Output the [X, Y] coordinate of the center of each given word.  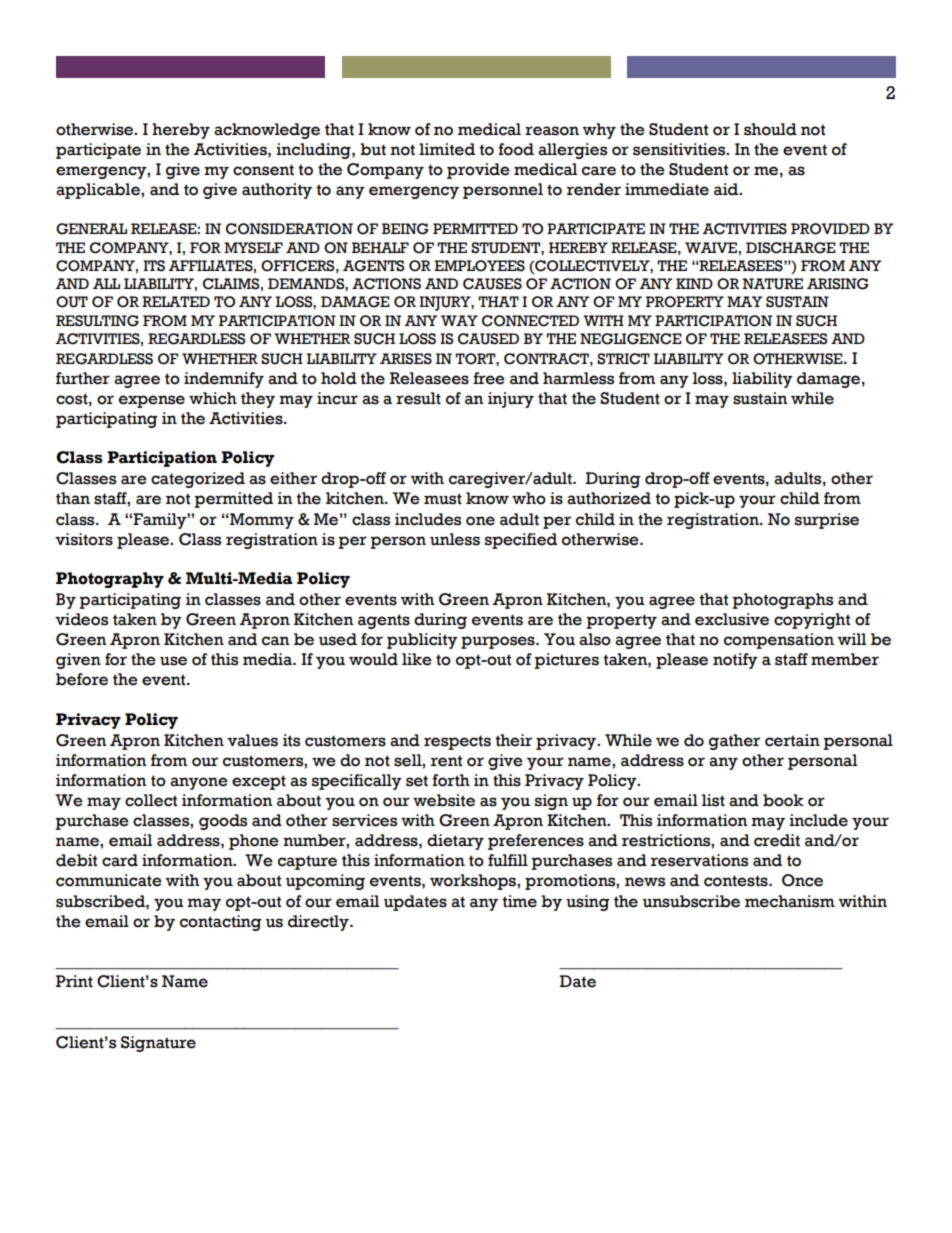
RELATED [176, 301]
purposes [499, 642]
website [444, 800]
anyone [199, 783]
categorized [198, 480]
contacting [221, 923]
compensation [779, 641]
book [783, 800]
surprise [827, 521]
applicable [99, 191]
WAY [459, 320]
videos [81, 619]
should [770, 129]
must [443, 499]
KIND [694, 283]
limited [447, 149]
